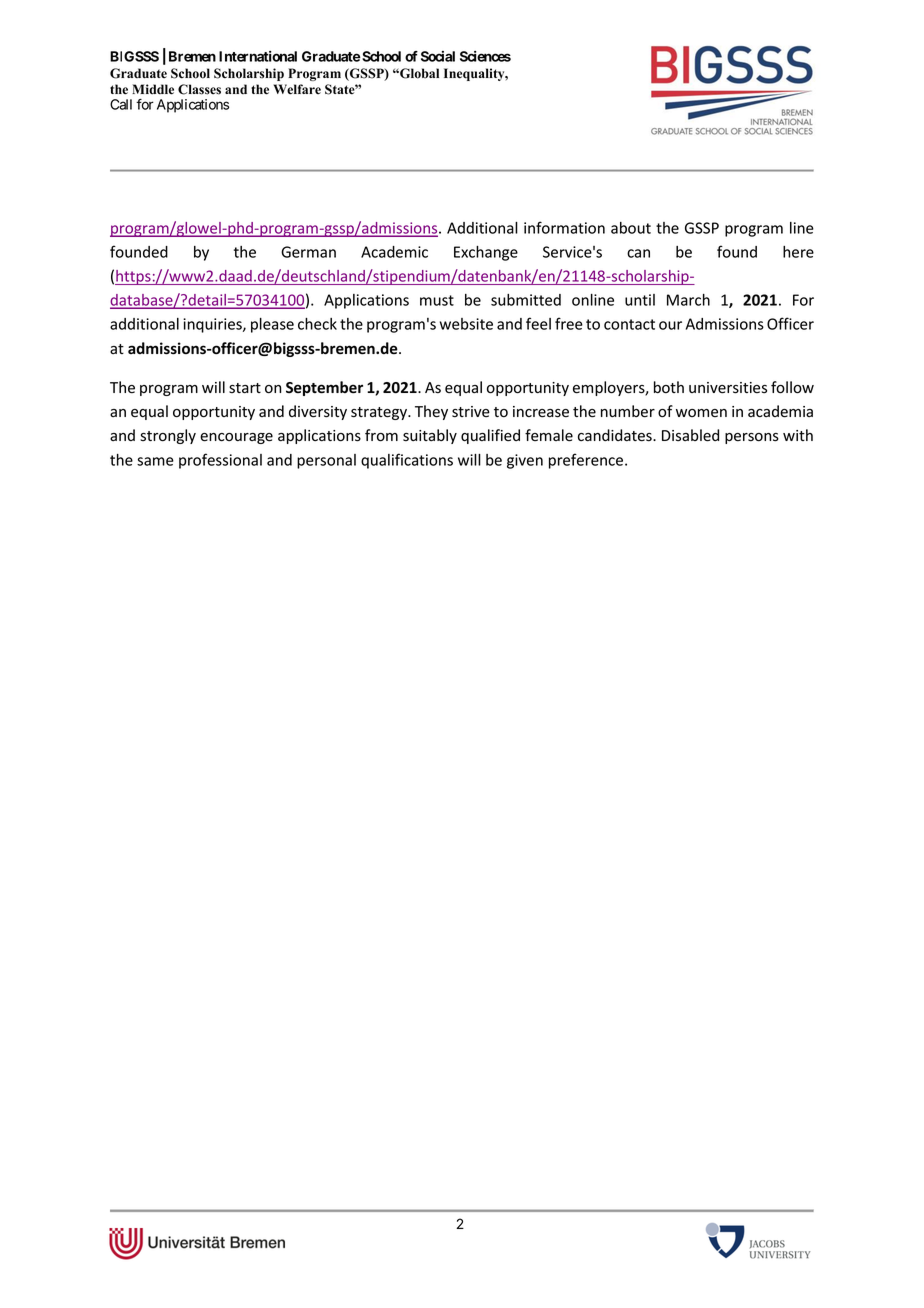 The height and width of the page is (1308, 924). What do you see at coordinates (272, 325) in the page?
I see `please` at bounding box center [272, 325].
